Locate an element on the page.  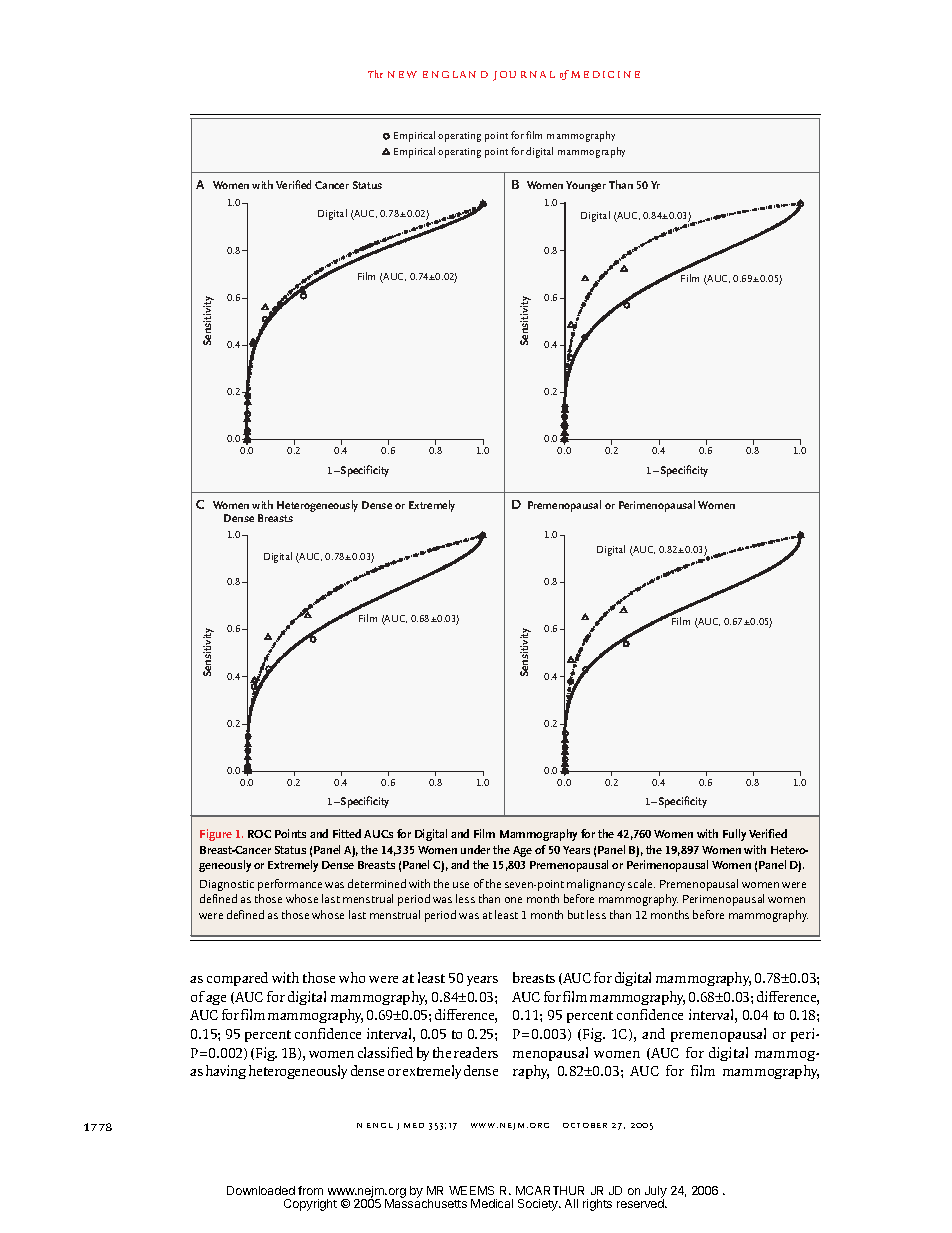
Medical is located at coordinates (492, 1203).
